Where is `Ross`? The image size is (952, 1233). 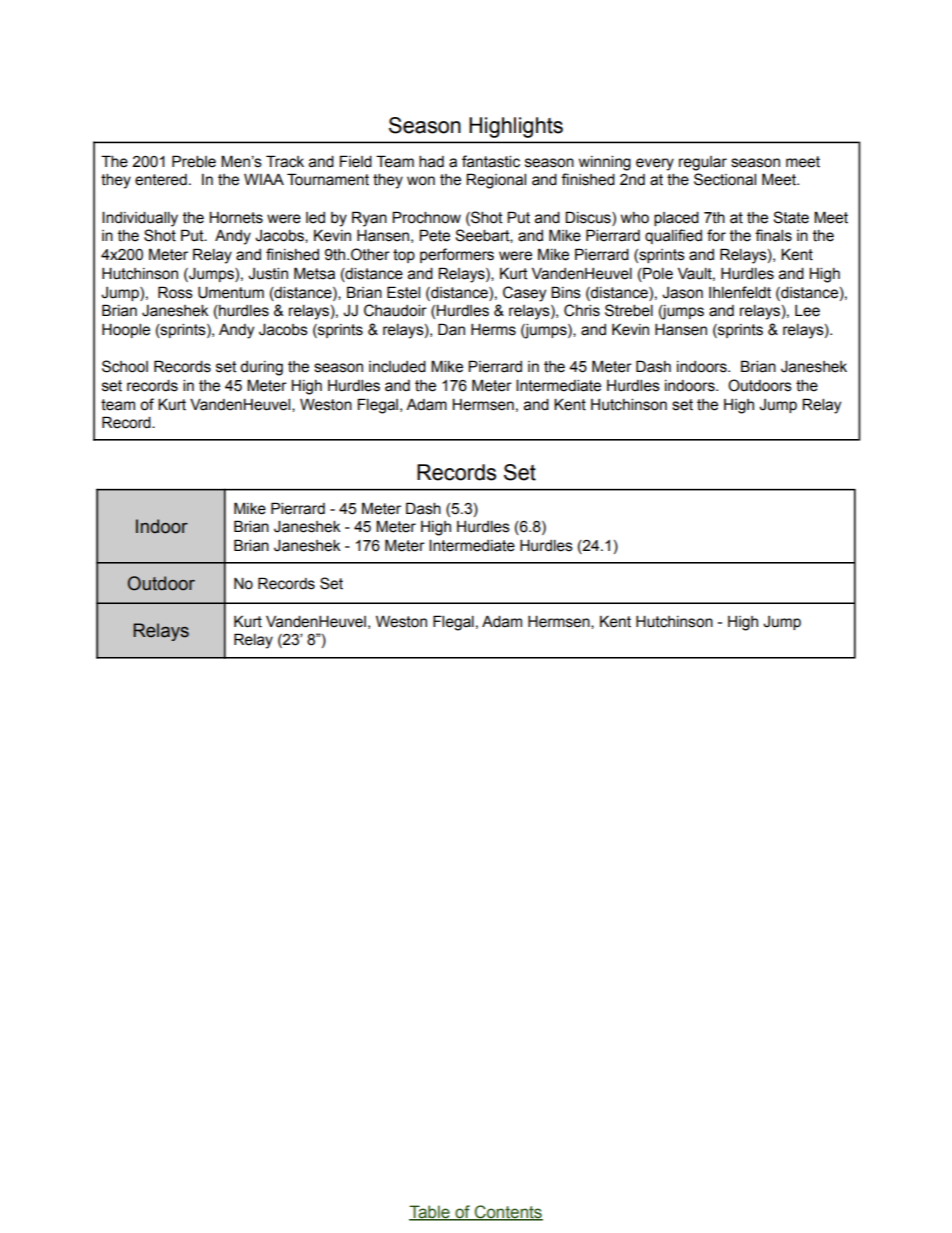
Ross is located at coordinates (175, 292).
